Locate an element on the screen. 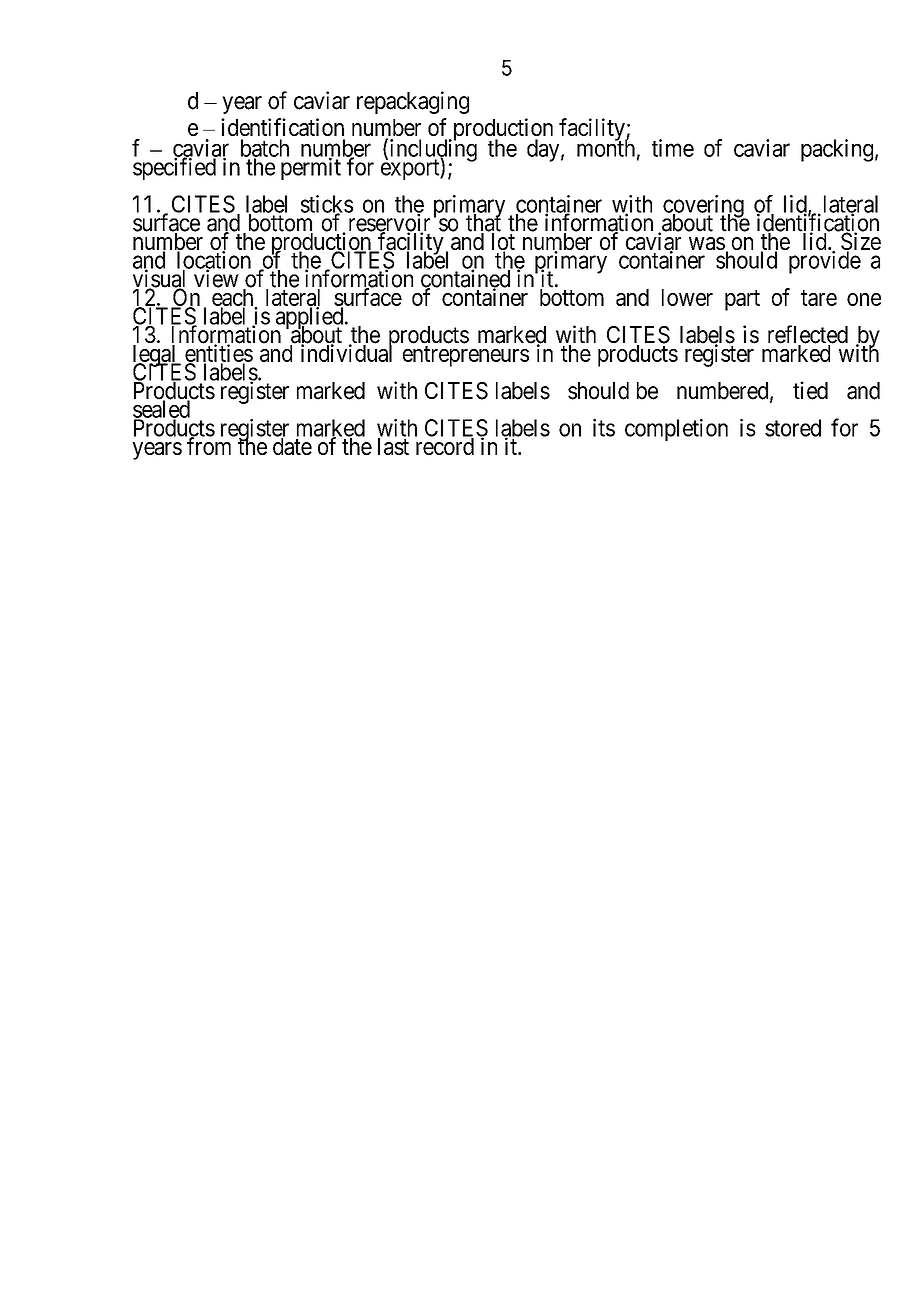 Image resolution: width=924 pixels, height=1308 pixels. provide is located at coordinates (825, 262).
